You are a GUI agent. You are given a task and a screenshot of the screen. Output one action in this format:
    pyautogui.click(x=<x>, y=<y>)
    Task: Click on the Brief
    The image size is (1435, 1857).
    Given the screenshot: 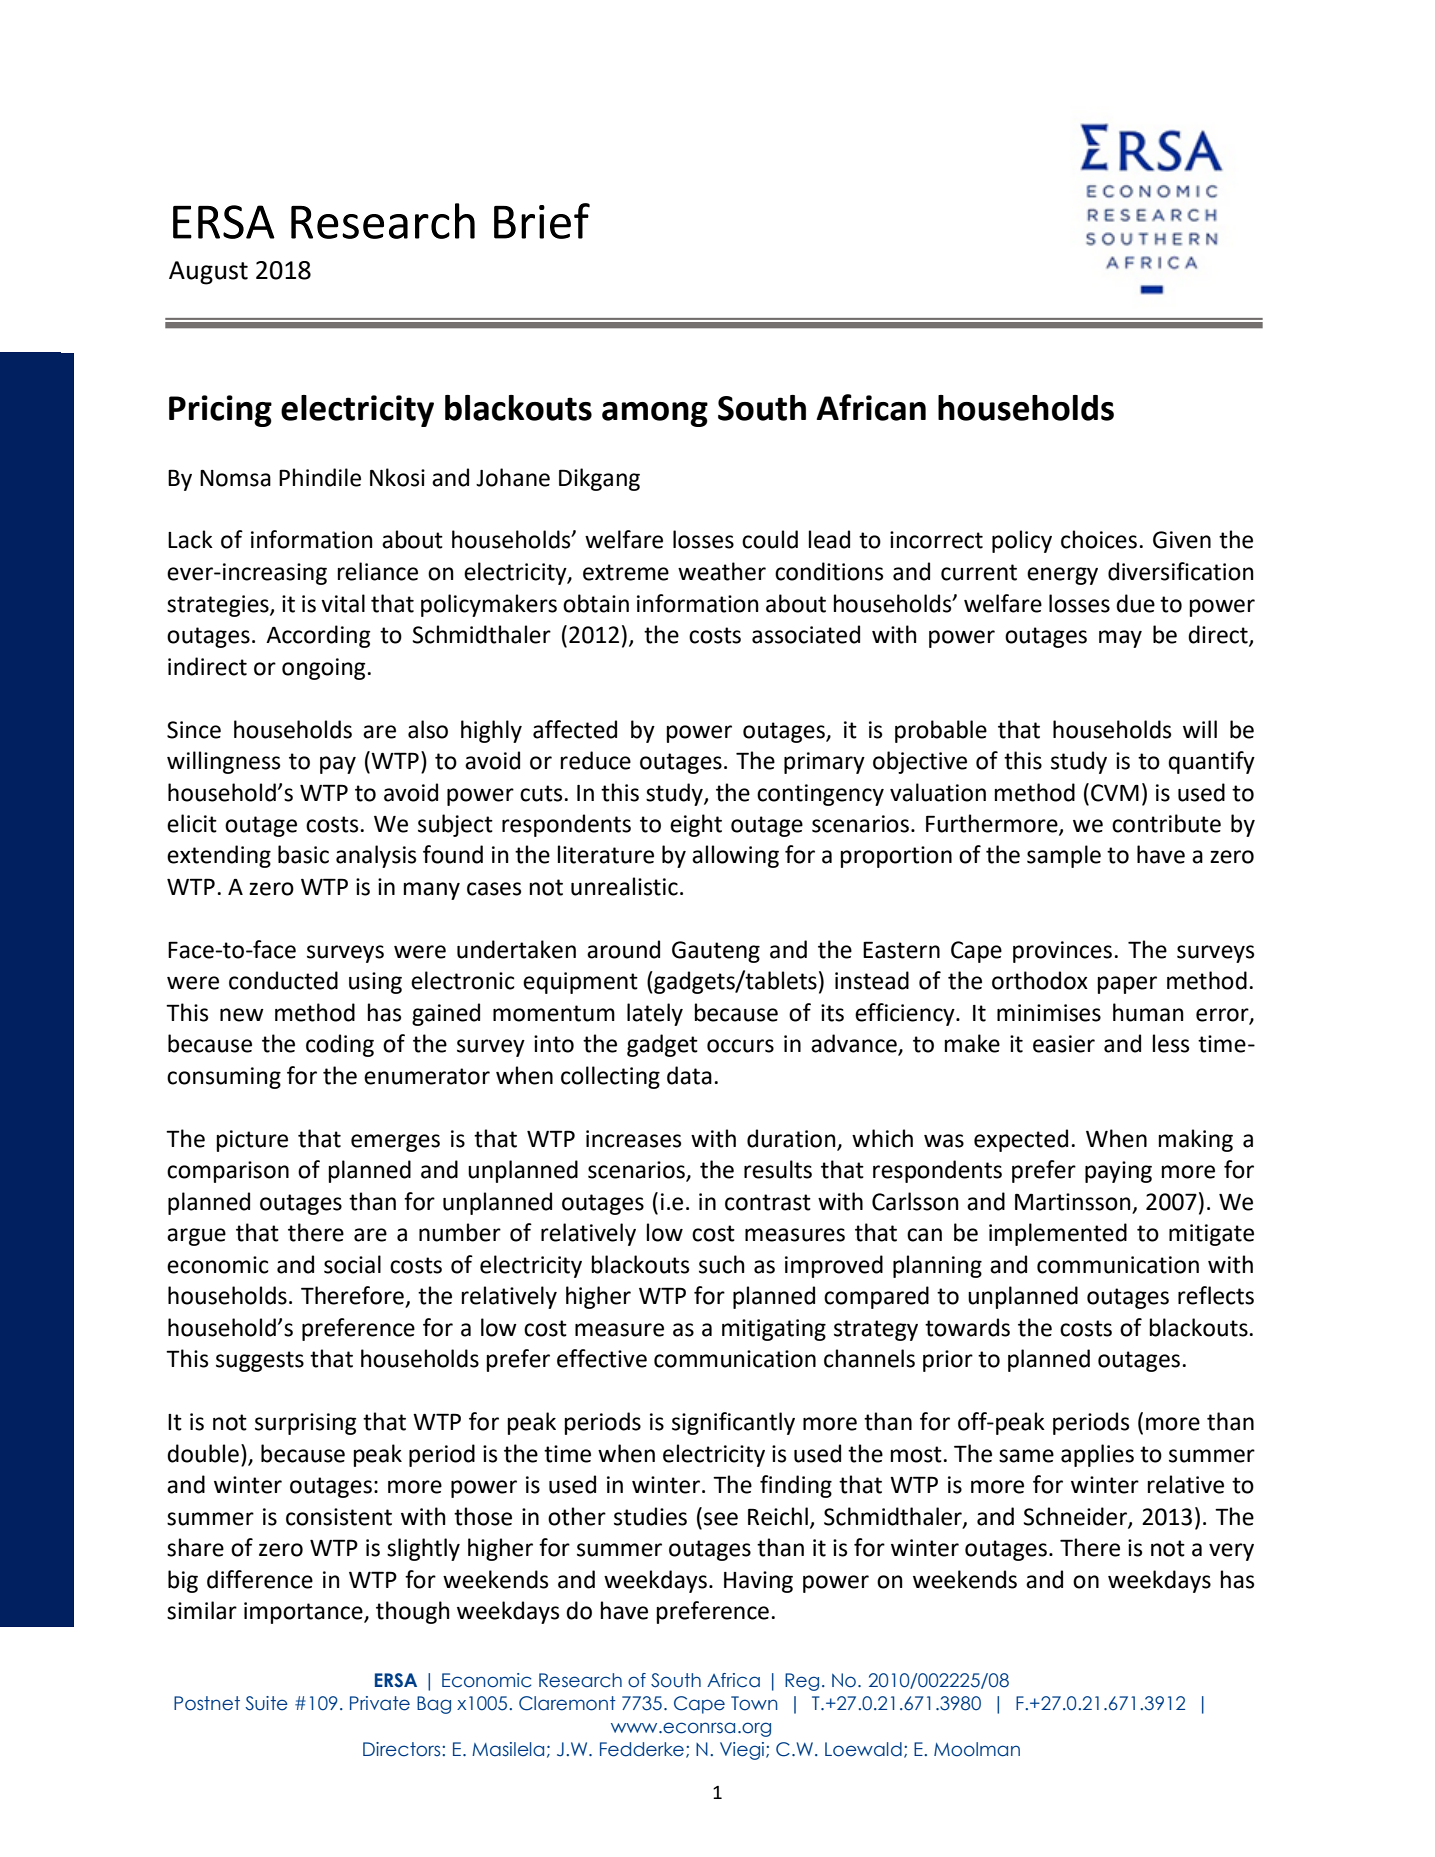 What is the action you would take?
    pyautogui.click(x=542, y=221)
